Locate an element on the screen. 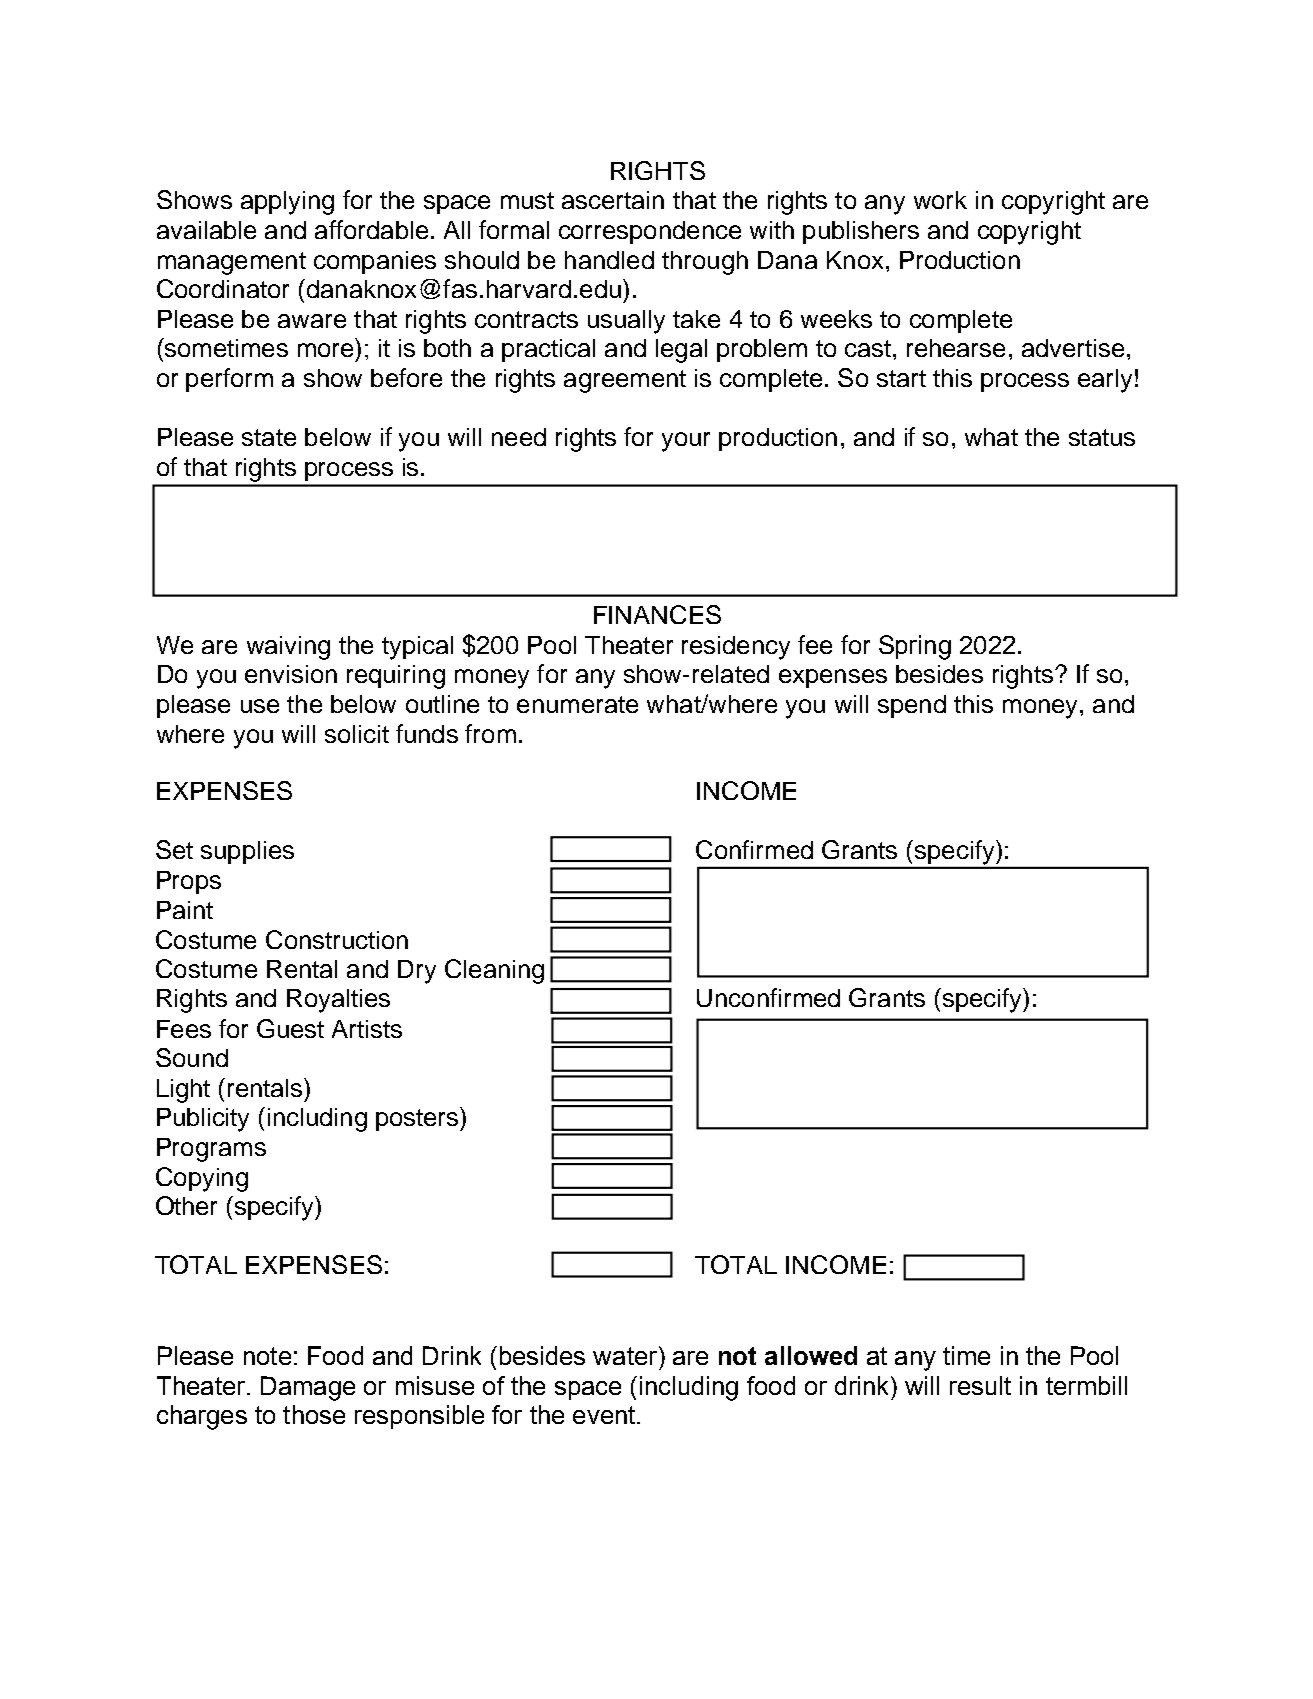 This screenshot has width=1313, height=1699. Publicity is located at coordinates (203, 1120).
